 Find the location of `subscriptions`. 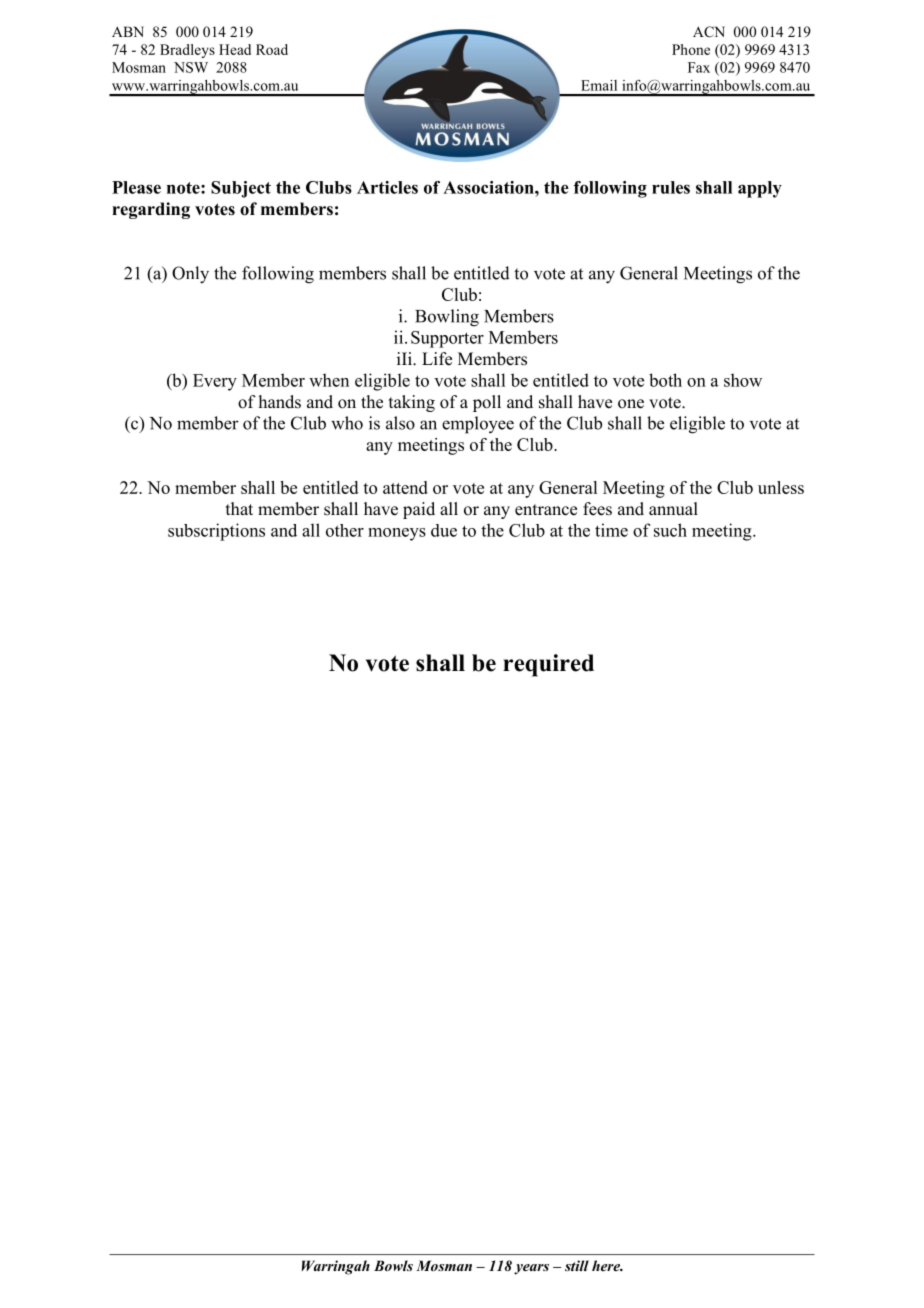

subscriptions is located at coordinates (216, 532).
